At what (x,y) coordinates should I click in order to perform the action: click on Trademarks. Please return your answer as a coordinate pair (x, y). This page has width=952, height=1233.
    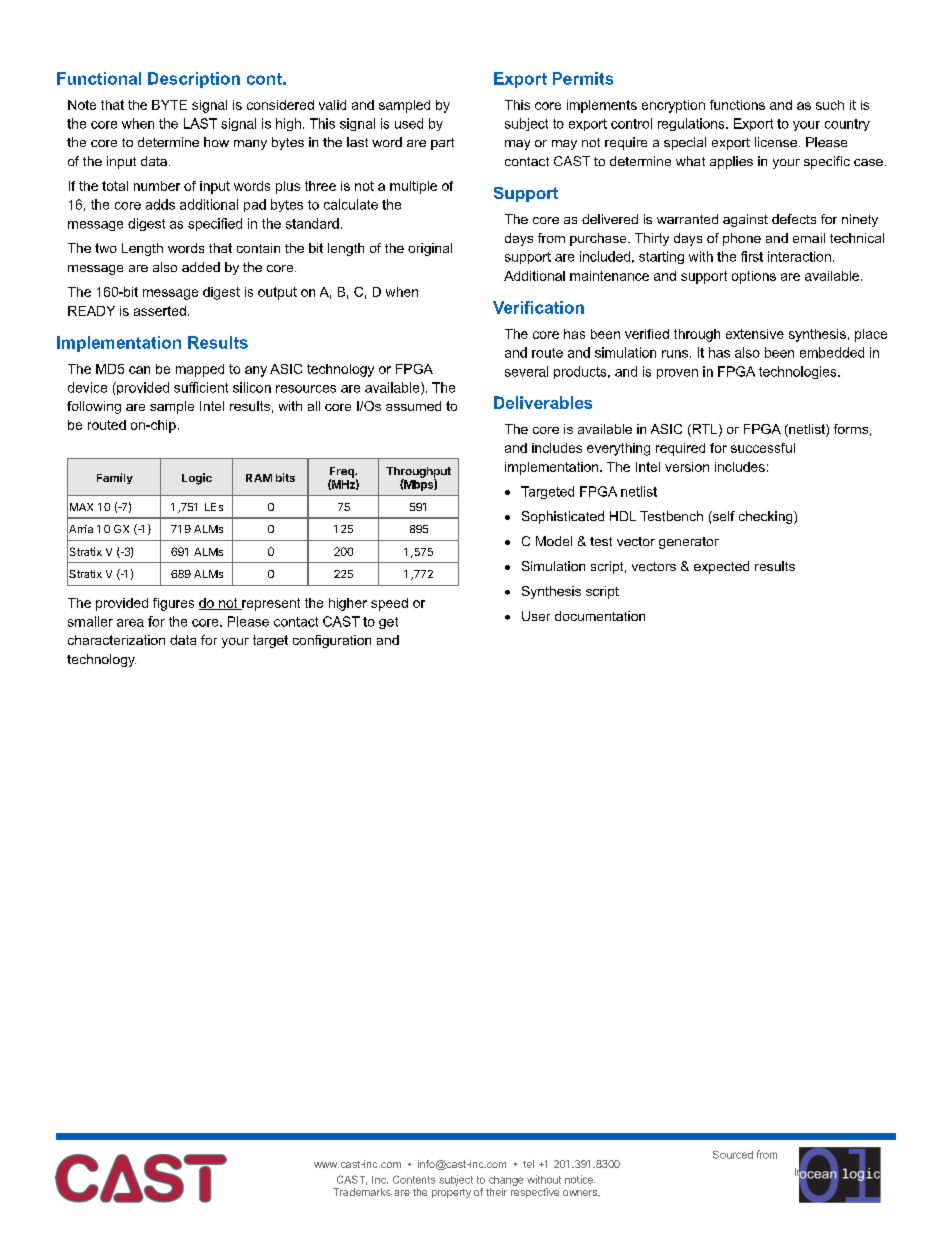
    Looking at the image, I should click on (362, 1192).
